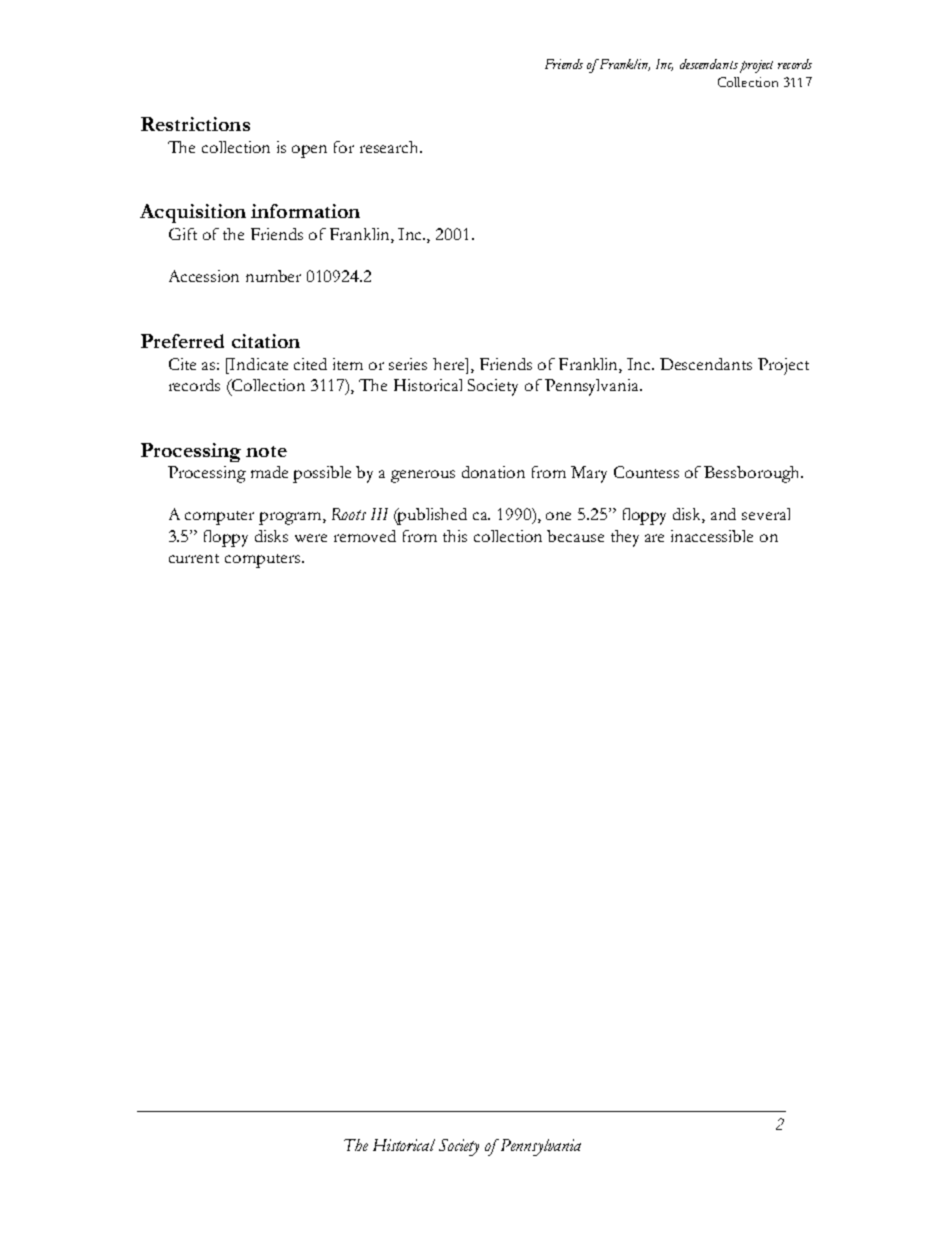 The height and width of the image is (1233, 952). Describe the element at coordinates (712, 536) in the image. I see `inaccessible` at that location.
